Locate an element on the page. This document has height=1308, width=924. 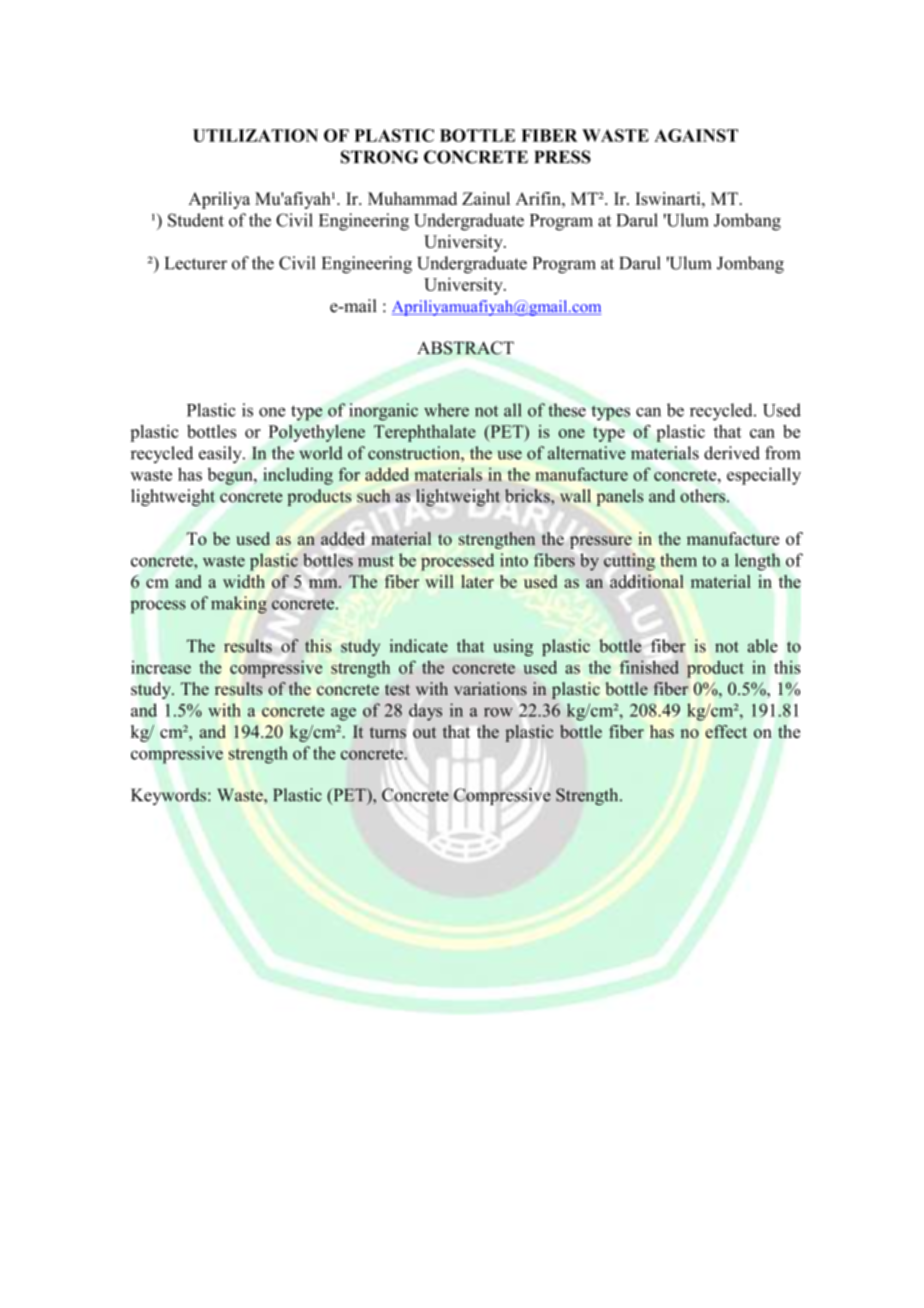
Keywords is located at coordinates (168, 796).
